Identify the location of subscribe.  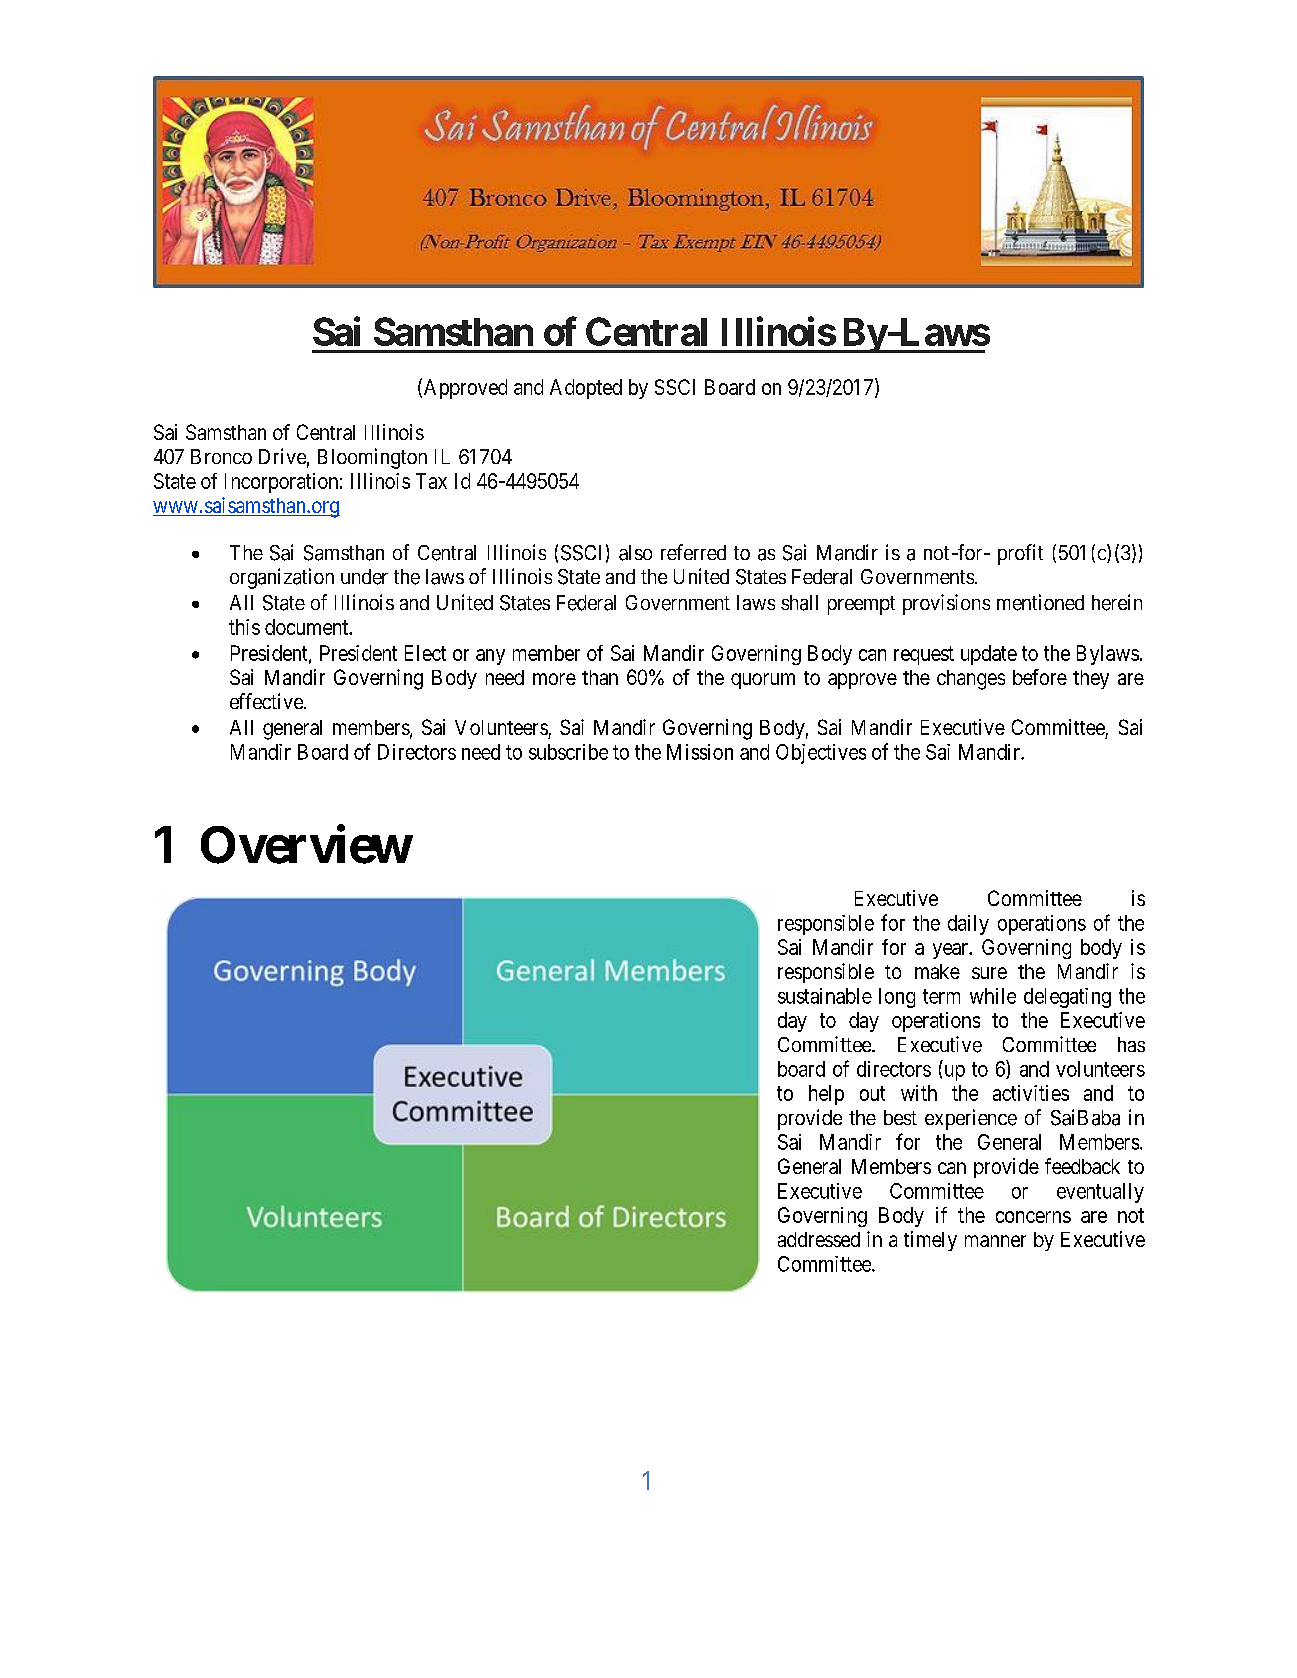
(568, 752).
